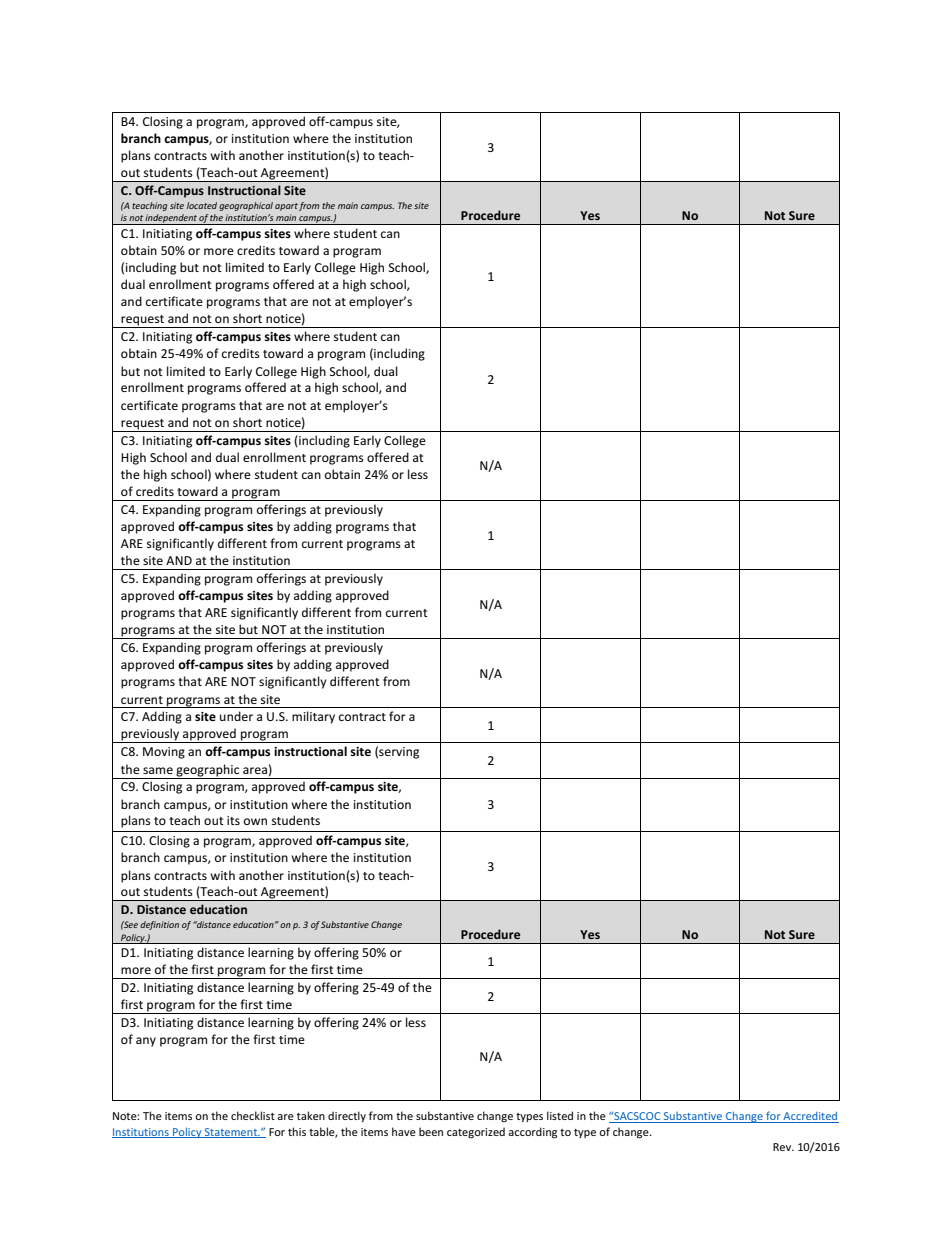  Describe the element at coordinates (255, 770) in the page. I see `area` at that location.
